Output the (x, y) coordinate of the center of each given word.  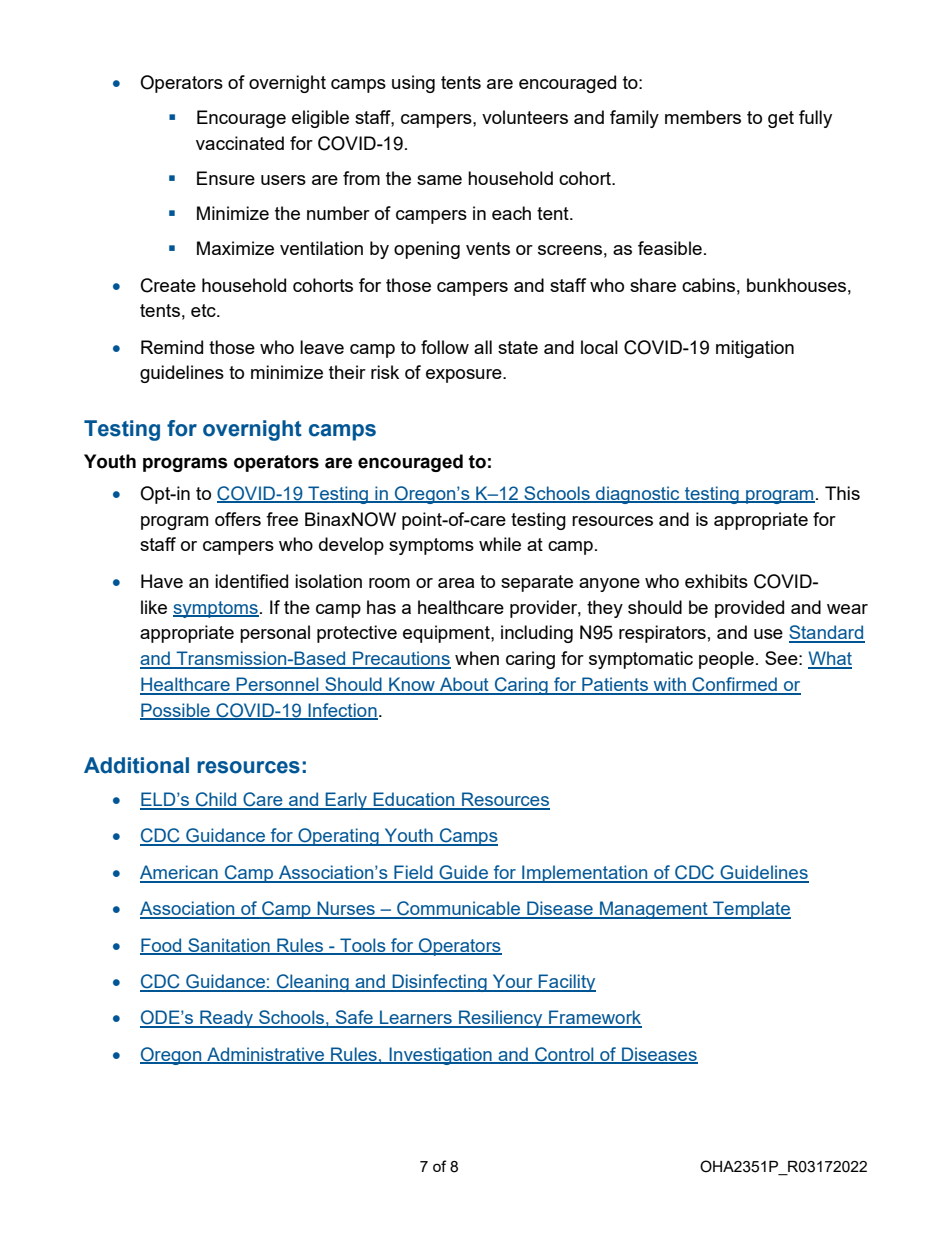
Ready (227, 1019)
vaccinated (240, 143)
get (781, 119)
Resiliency (501, 1019)
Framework (594, 1018)
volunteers (525, 117)
